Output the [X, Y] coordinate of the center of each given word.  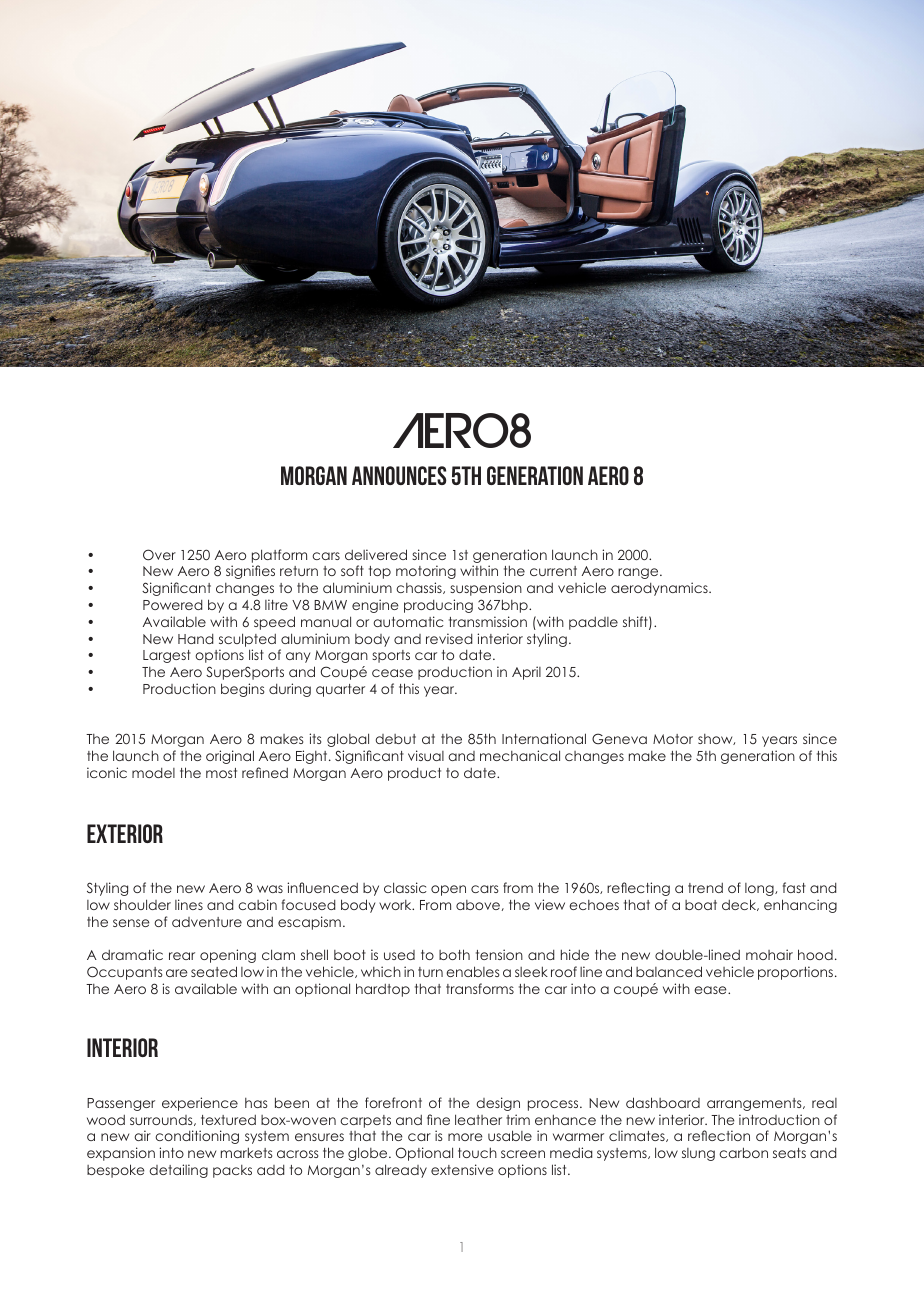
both [454, 954]
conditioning [197, 1137]
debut [395, 739]
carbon [743, 1152]
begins [242, 690]
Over [159, 555]
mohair [769, 954]
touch [477, 1152]
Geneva [619, 739]
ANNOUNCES [399, 475]
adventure [207, 922]
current [553, 571]
